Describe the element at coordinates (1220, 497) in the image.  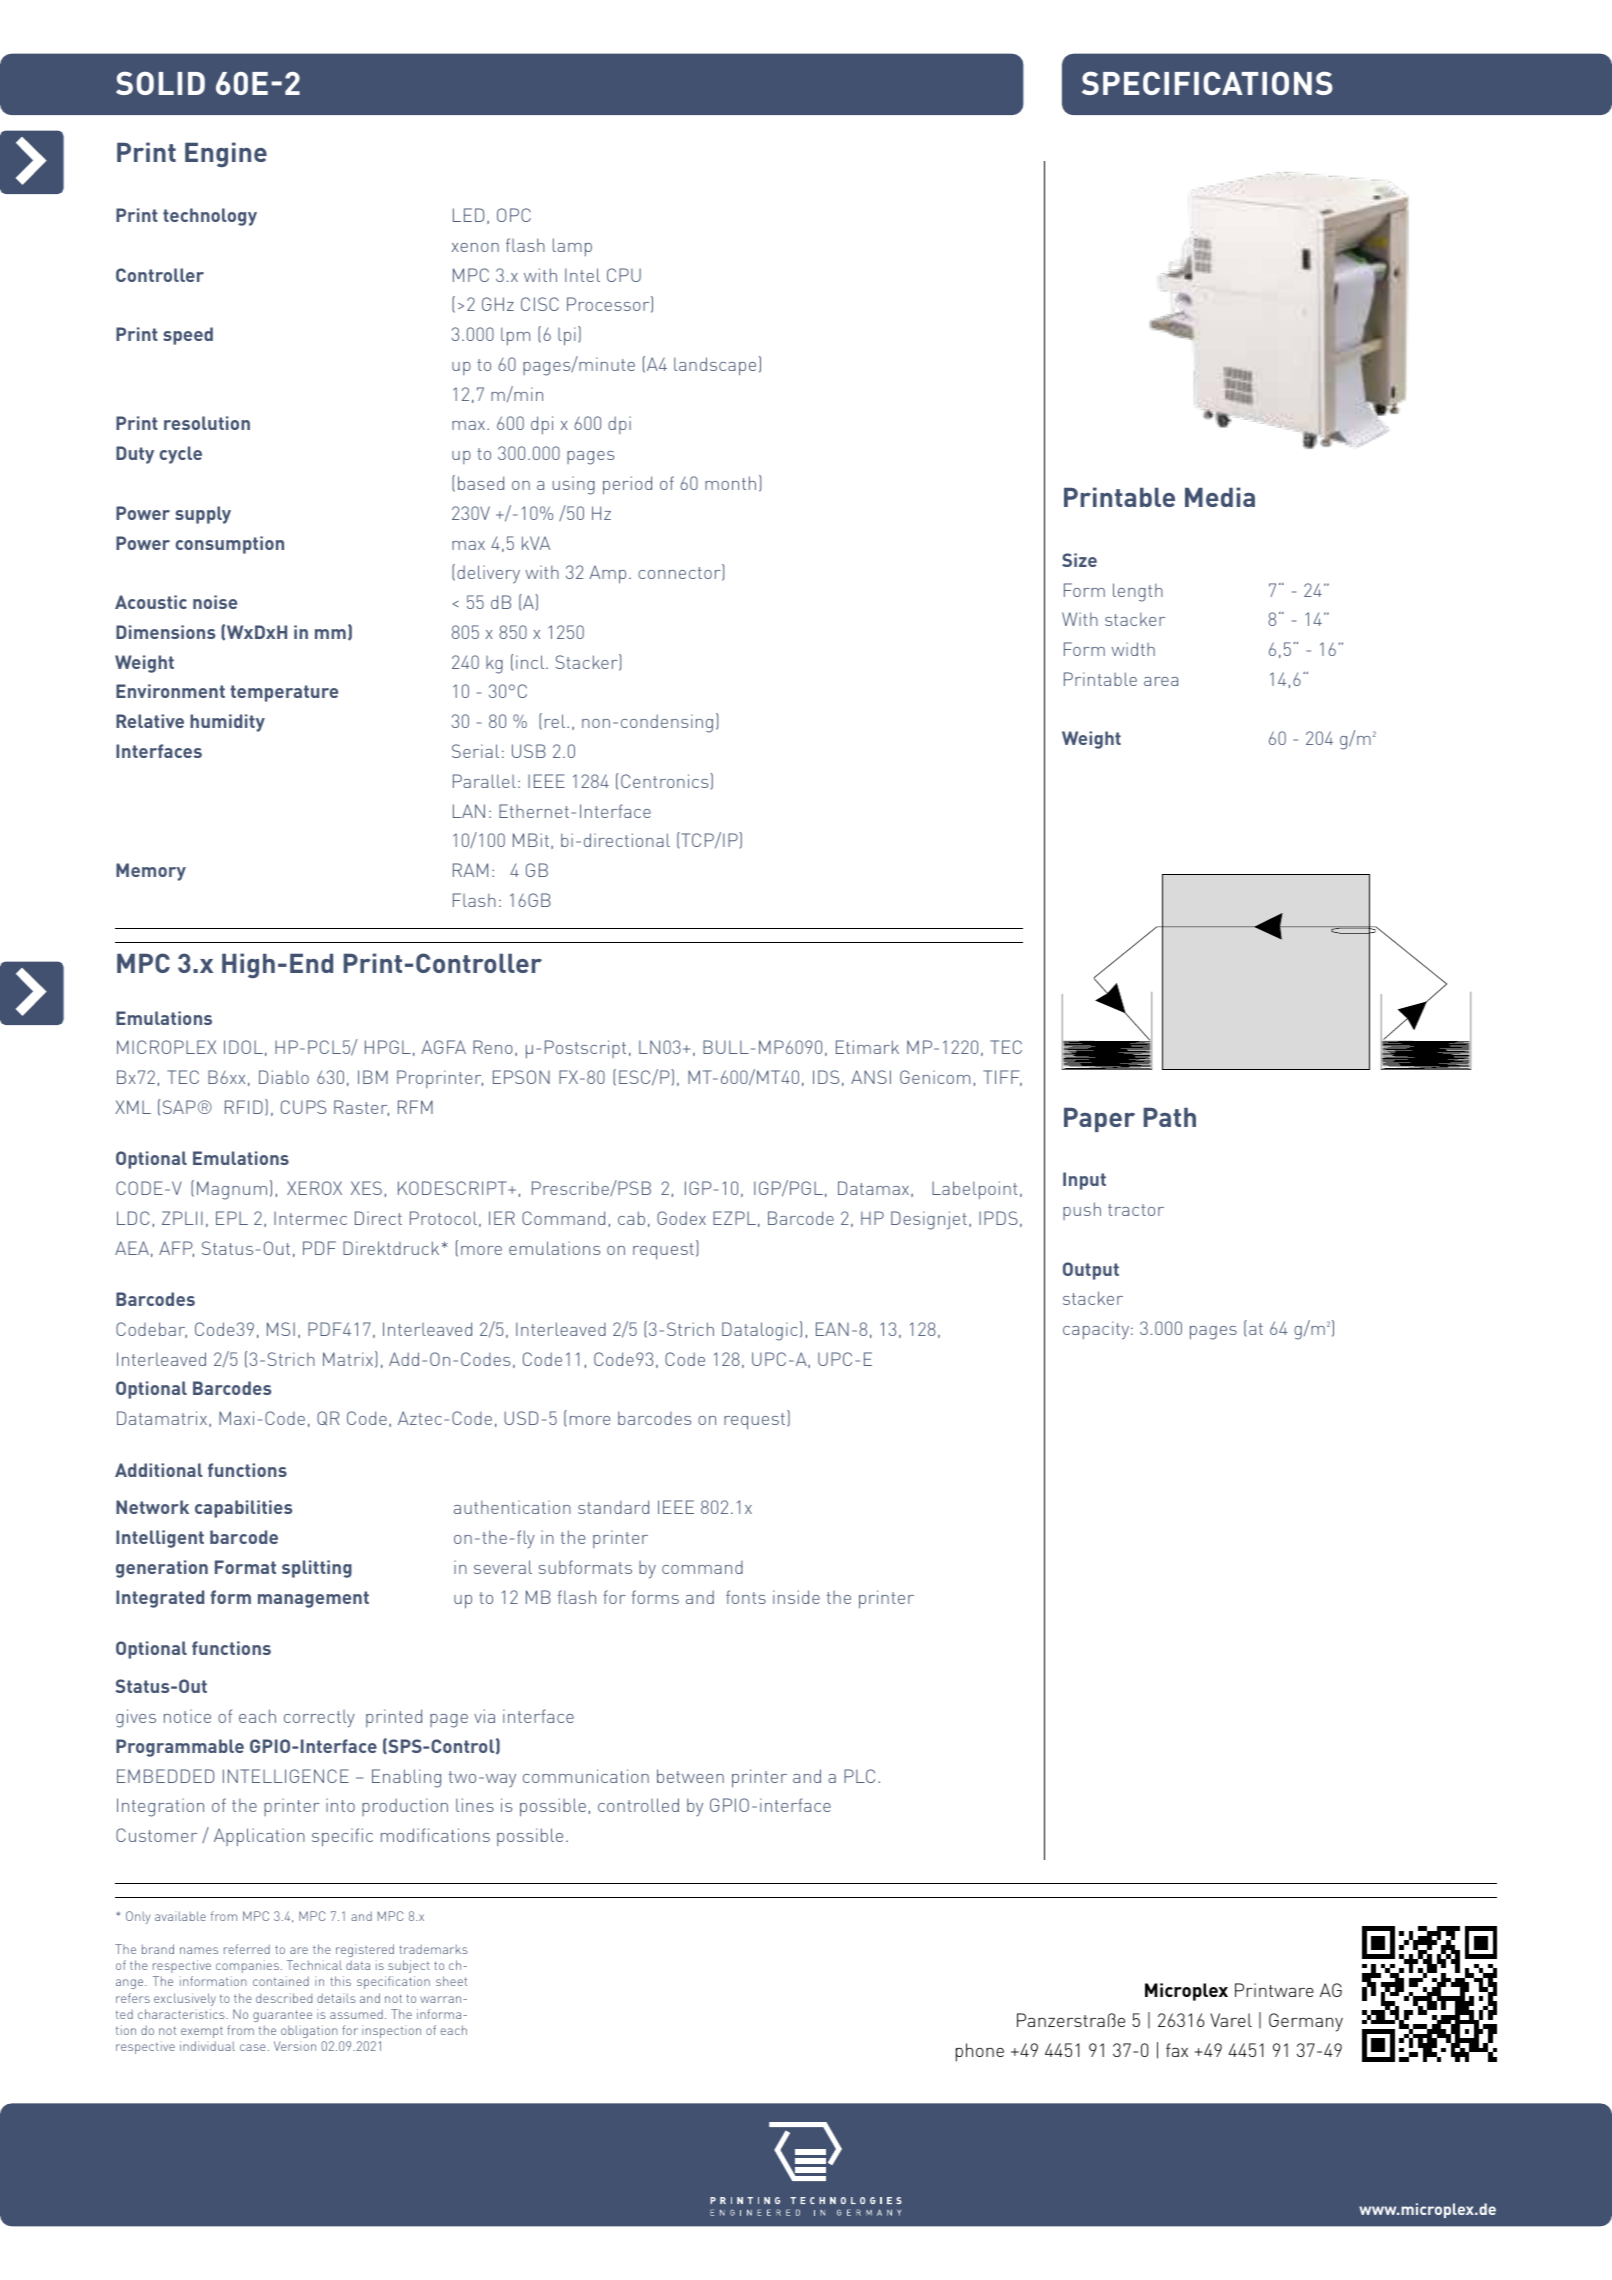
I see `Media` at that location.
